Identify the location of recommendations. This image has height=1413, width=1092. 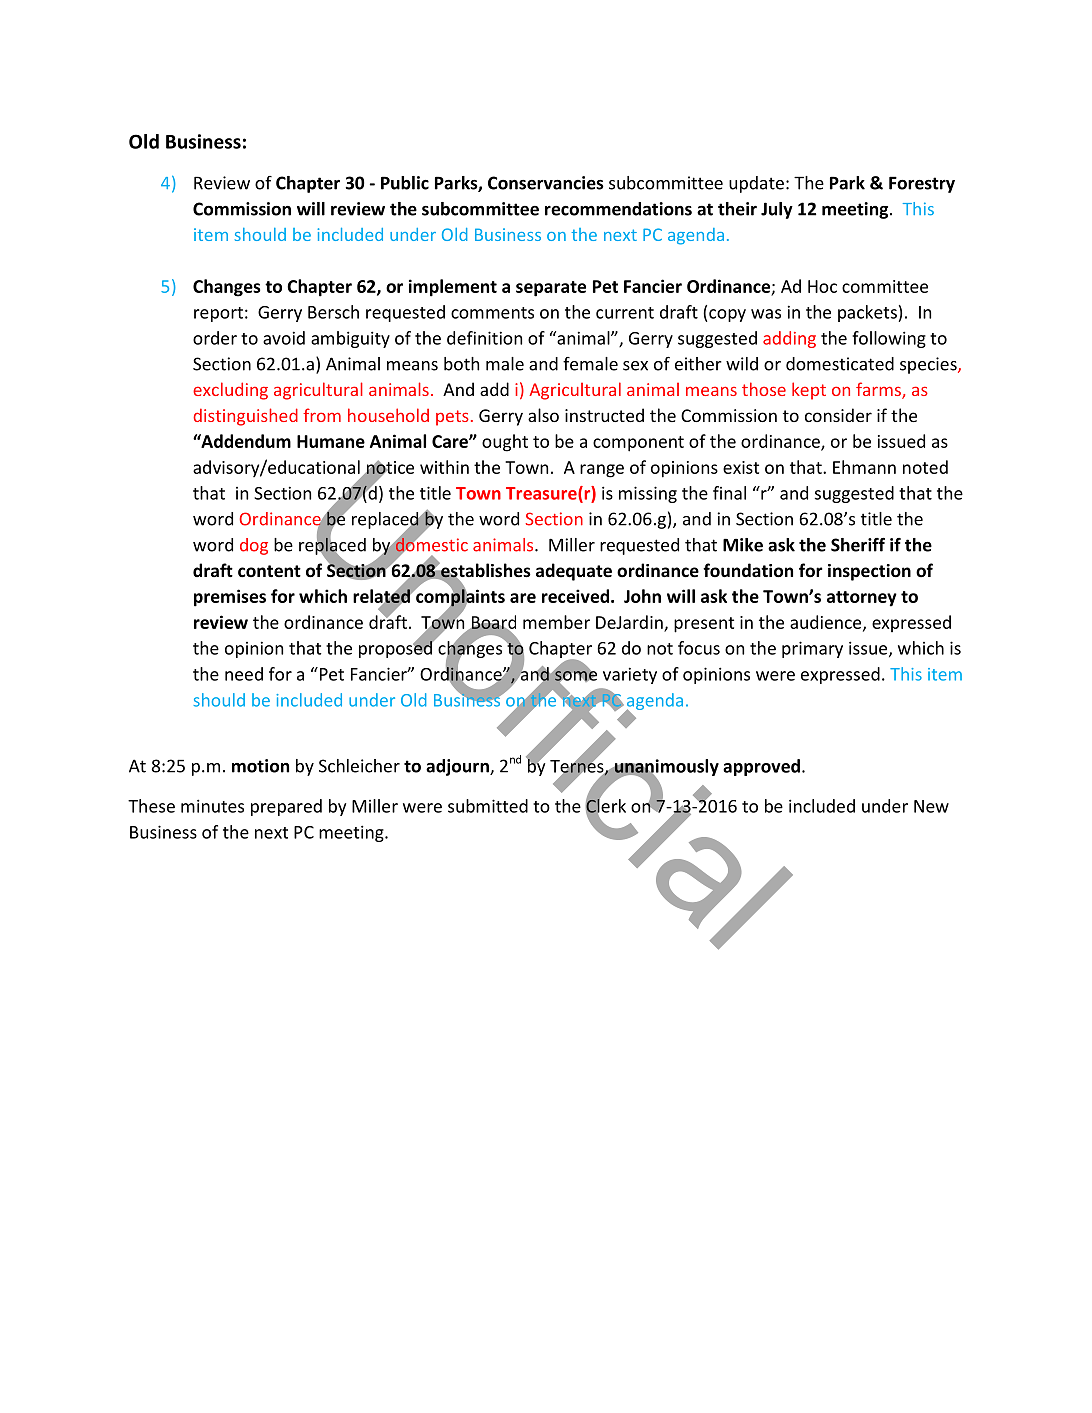
(618, 209).
